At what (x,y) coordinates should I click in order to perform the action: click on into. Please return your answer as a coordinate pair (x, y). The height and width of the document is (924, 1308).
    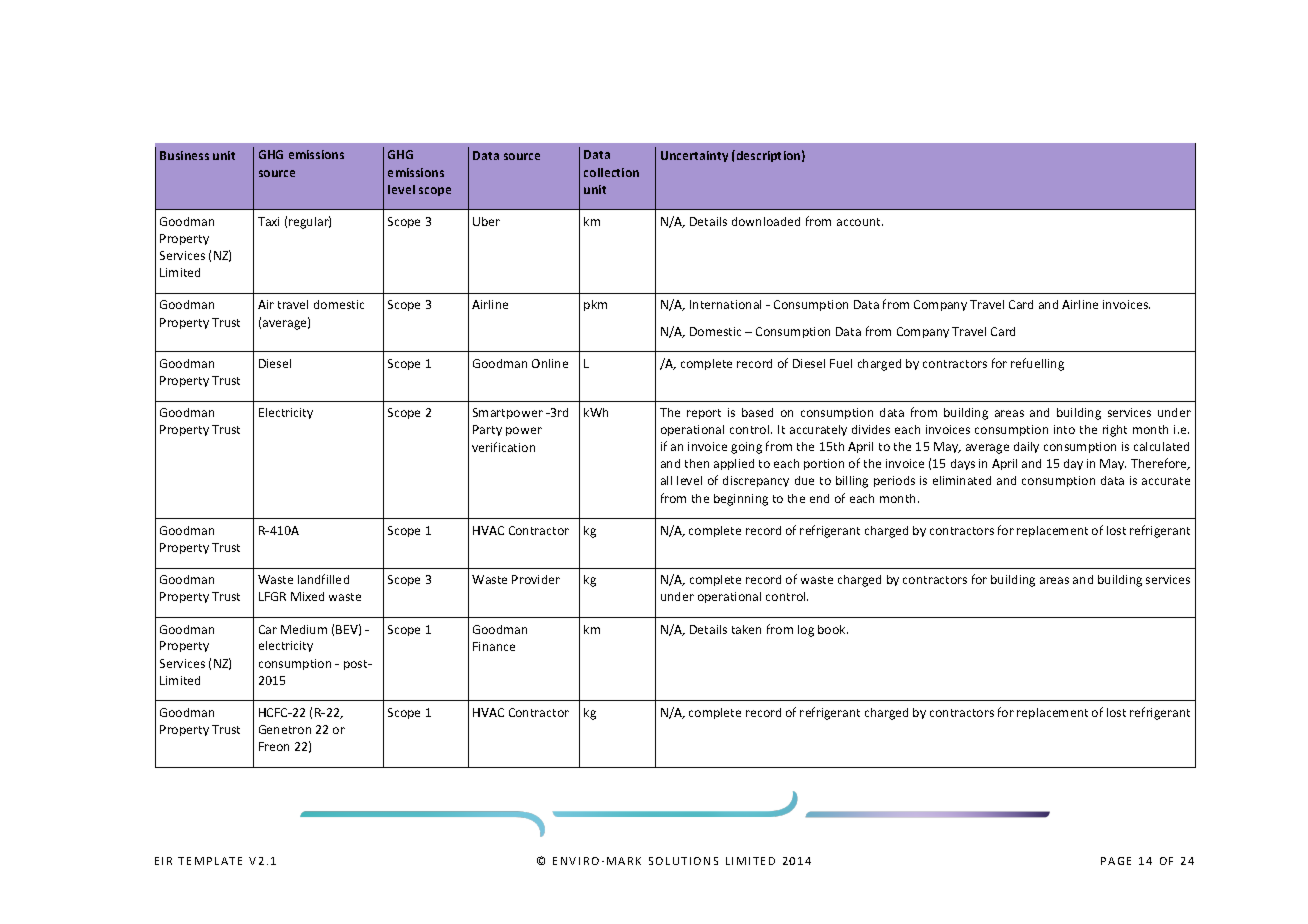
    Looking at the image, I should click on (1064, 429).
